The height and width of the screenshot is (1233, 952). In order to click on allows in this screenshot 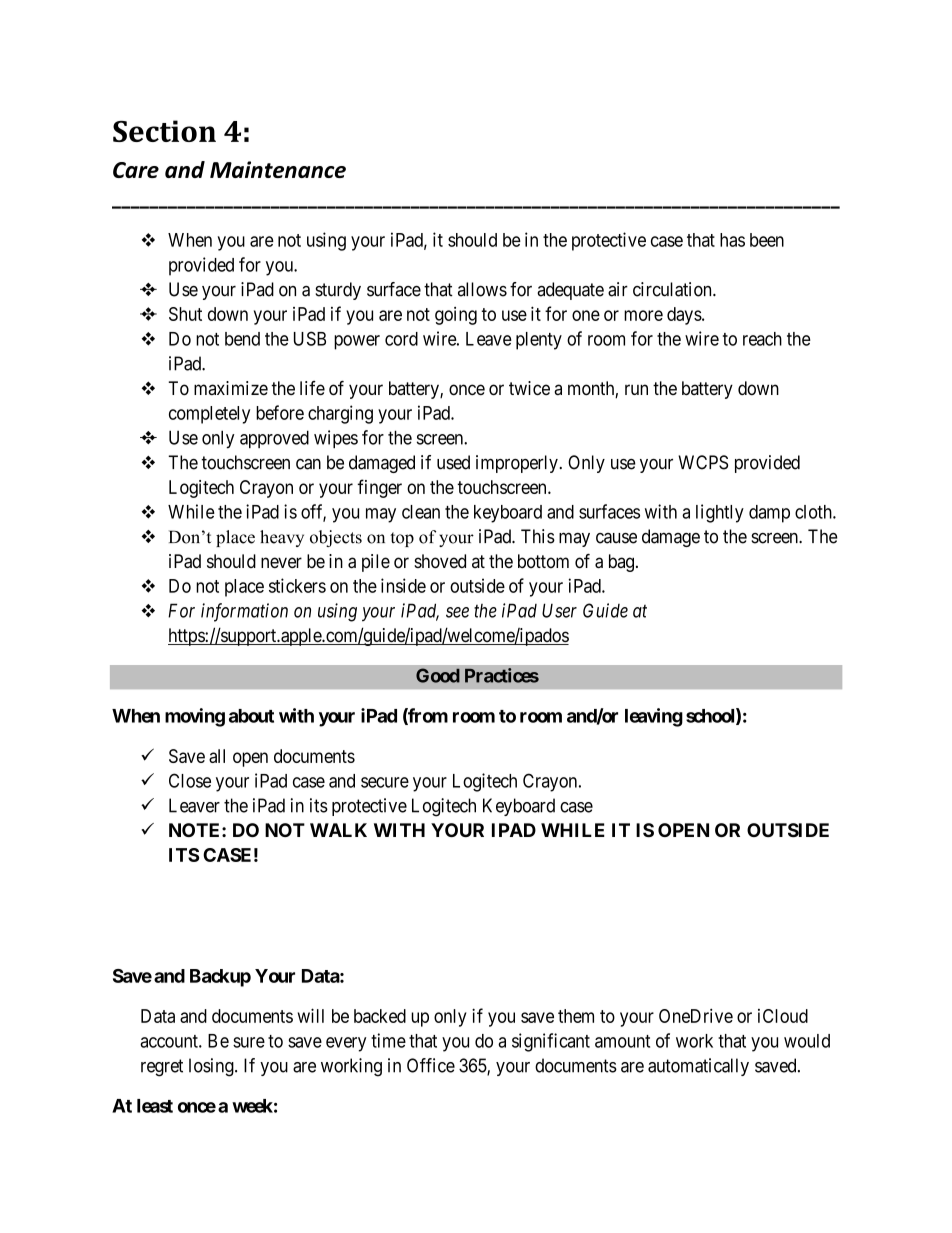, I will do `click(482, 289)`.
